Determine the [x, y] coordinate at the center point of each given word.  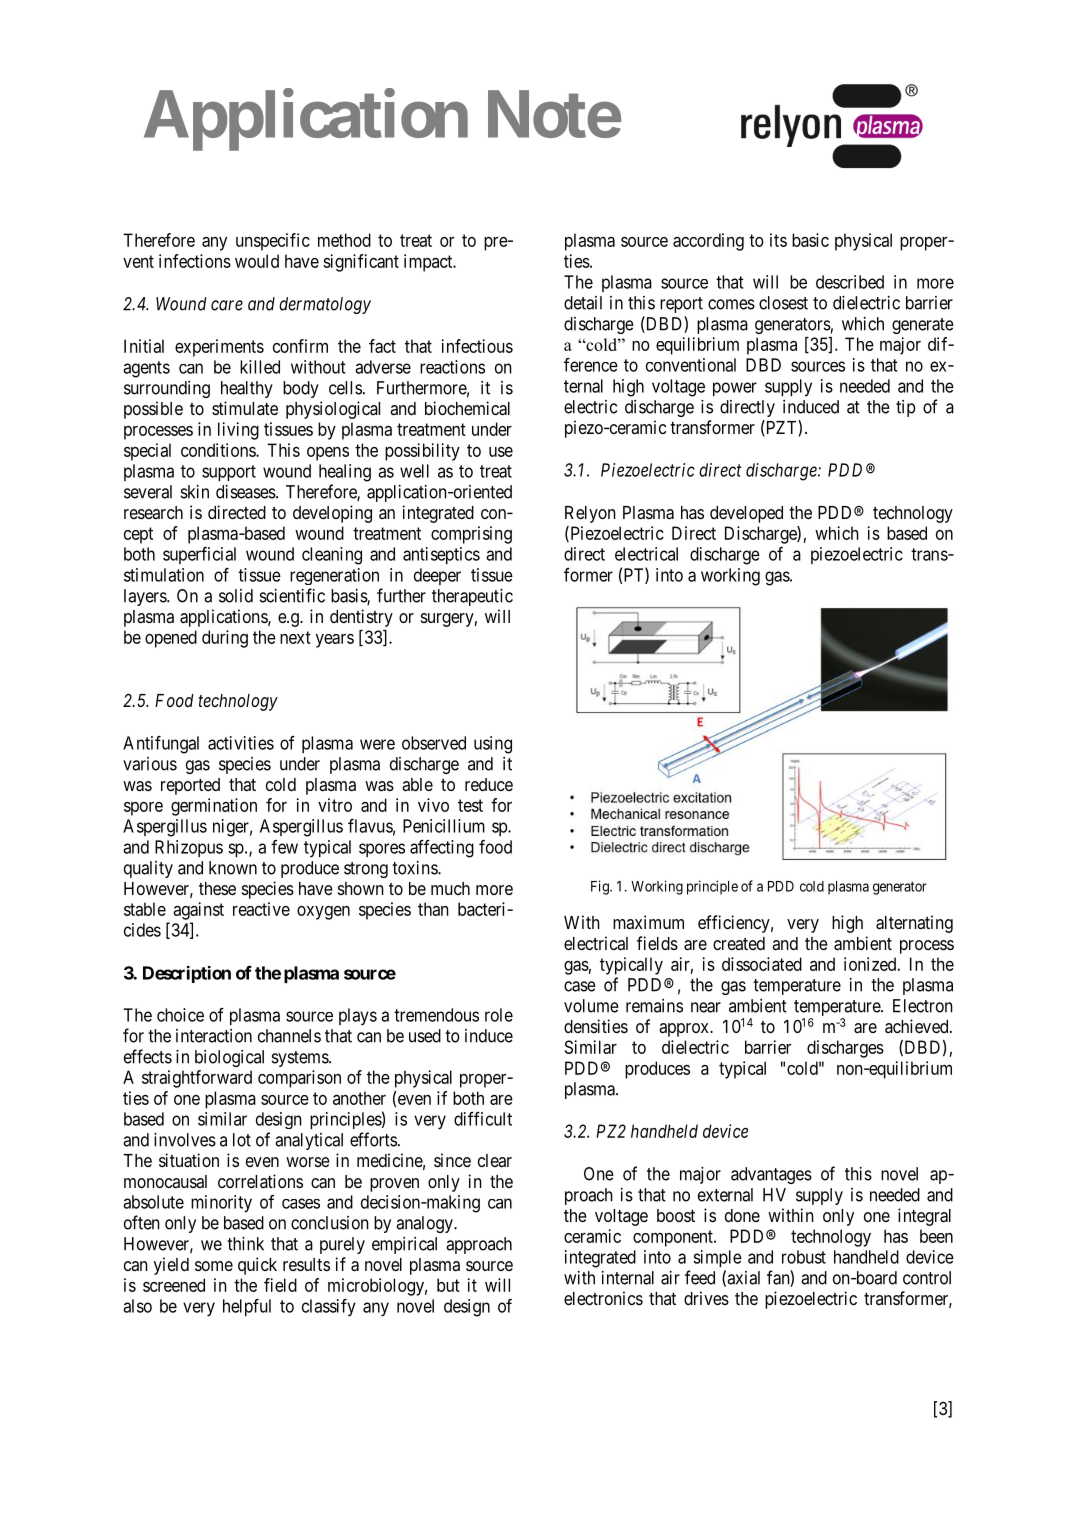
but [448, 1285]
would [257, 261]
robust [804, 1257]
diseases [246, 492]
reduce [489, 784]
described [850, 282]
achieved [918, 1026]
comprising [471, 535]
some [214, 1266]
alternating [914, 924]
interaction [214, 1036]
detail [583, 303]
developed [746, 514]
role [499, 1015]
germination [214, 807]
